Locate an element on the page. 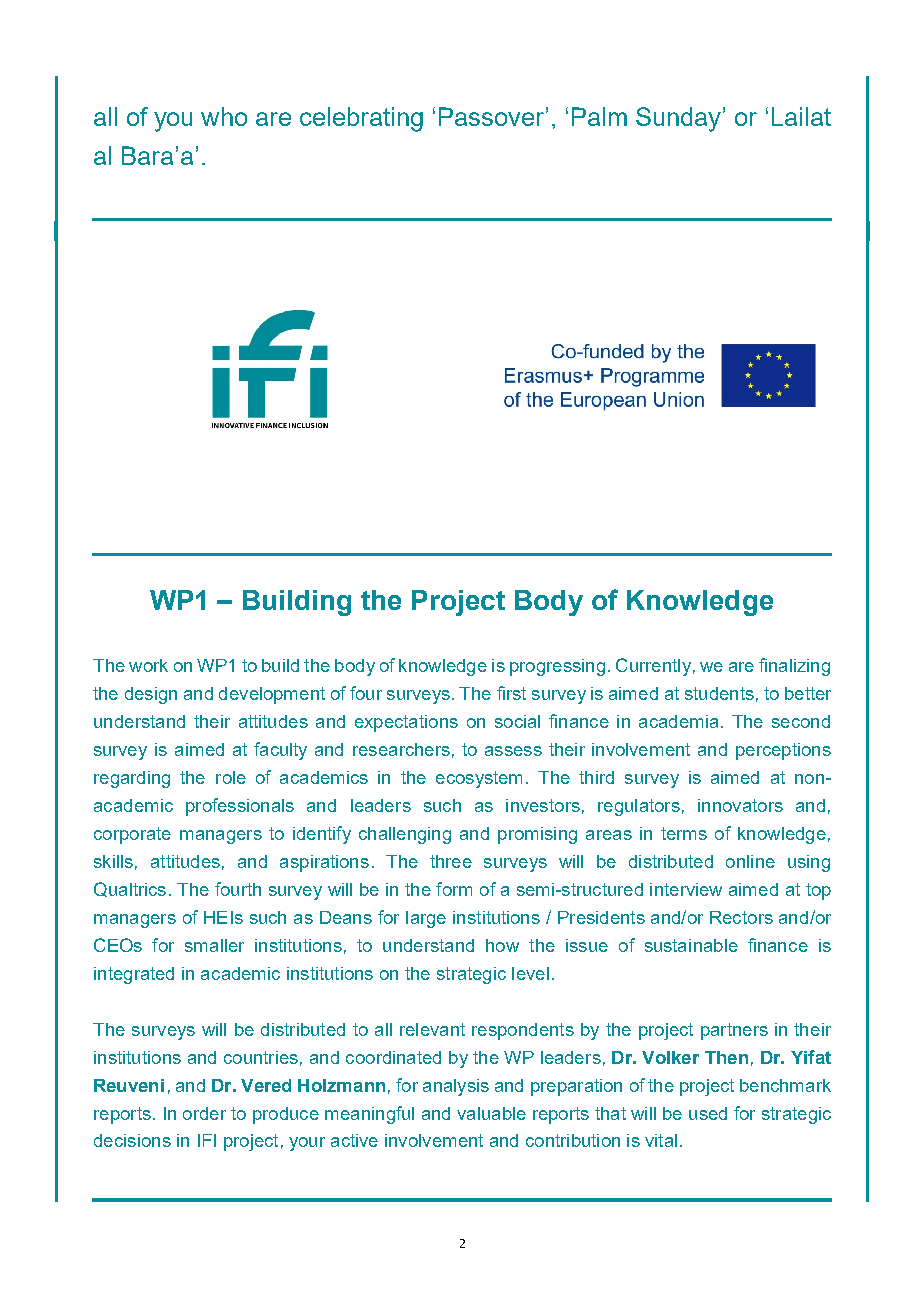  Palm is located at coordinates (599, 116).
